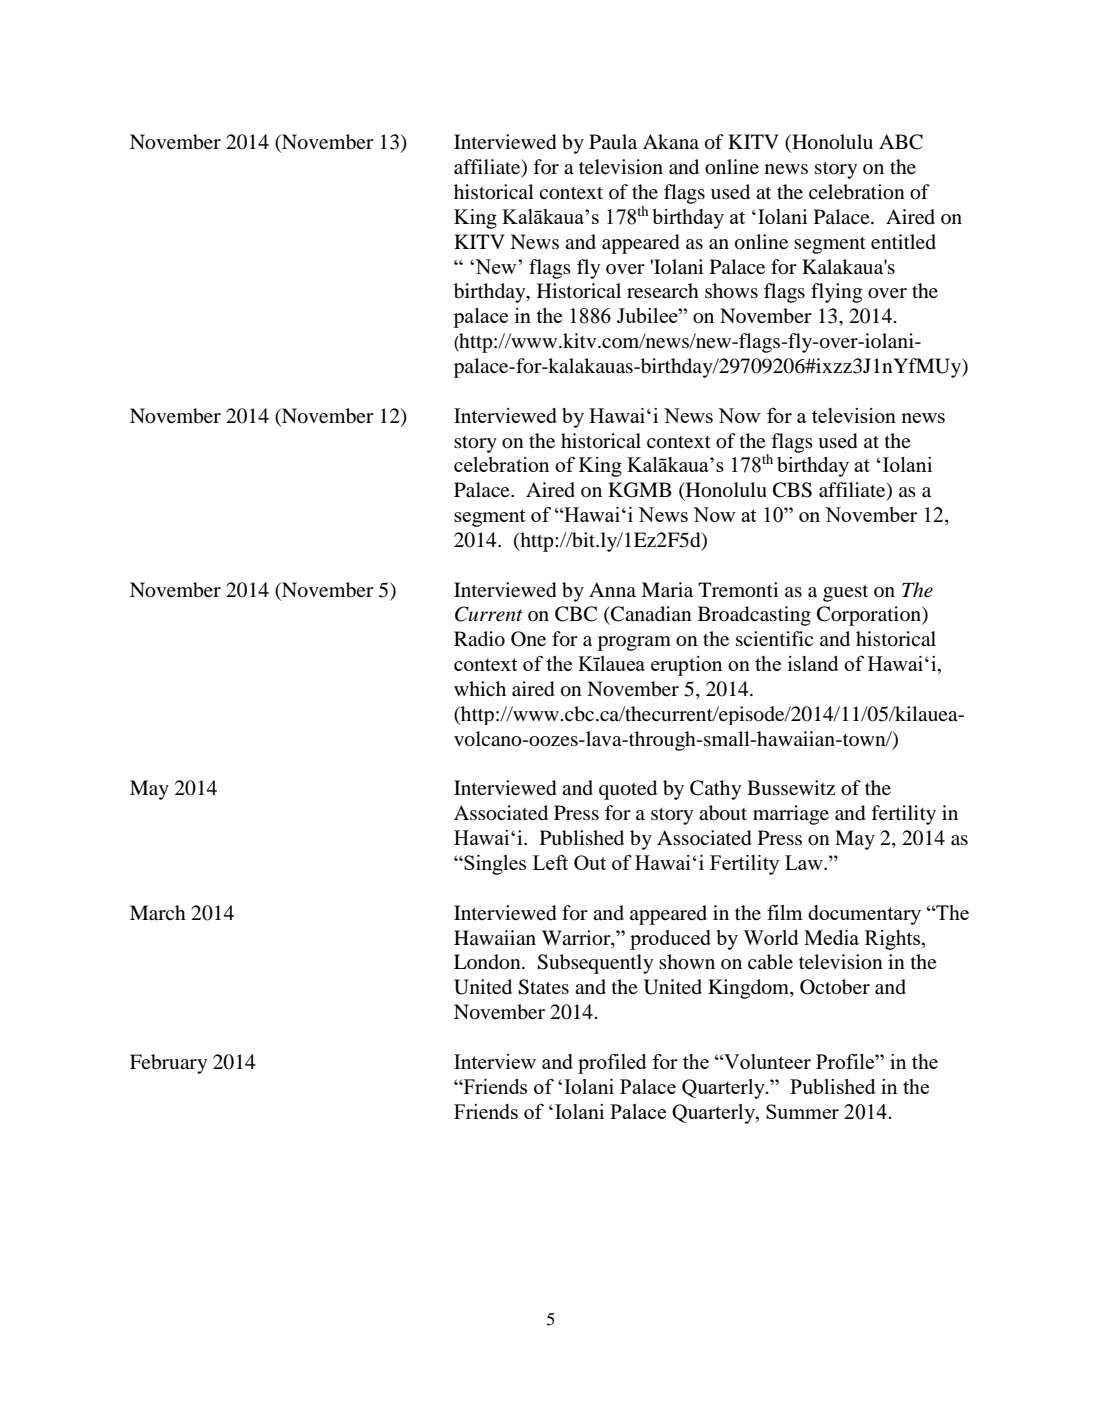 Image resolution: width=1102 pixels, height=1426 pixels. I want to click on States, so click(543, 987).
